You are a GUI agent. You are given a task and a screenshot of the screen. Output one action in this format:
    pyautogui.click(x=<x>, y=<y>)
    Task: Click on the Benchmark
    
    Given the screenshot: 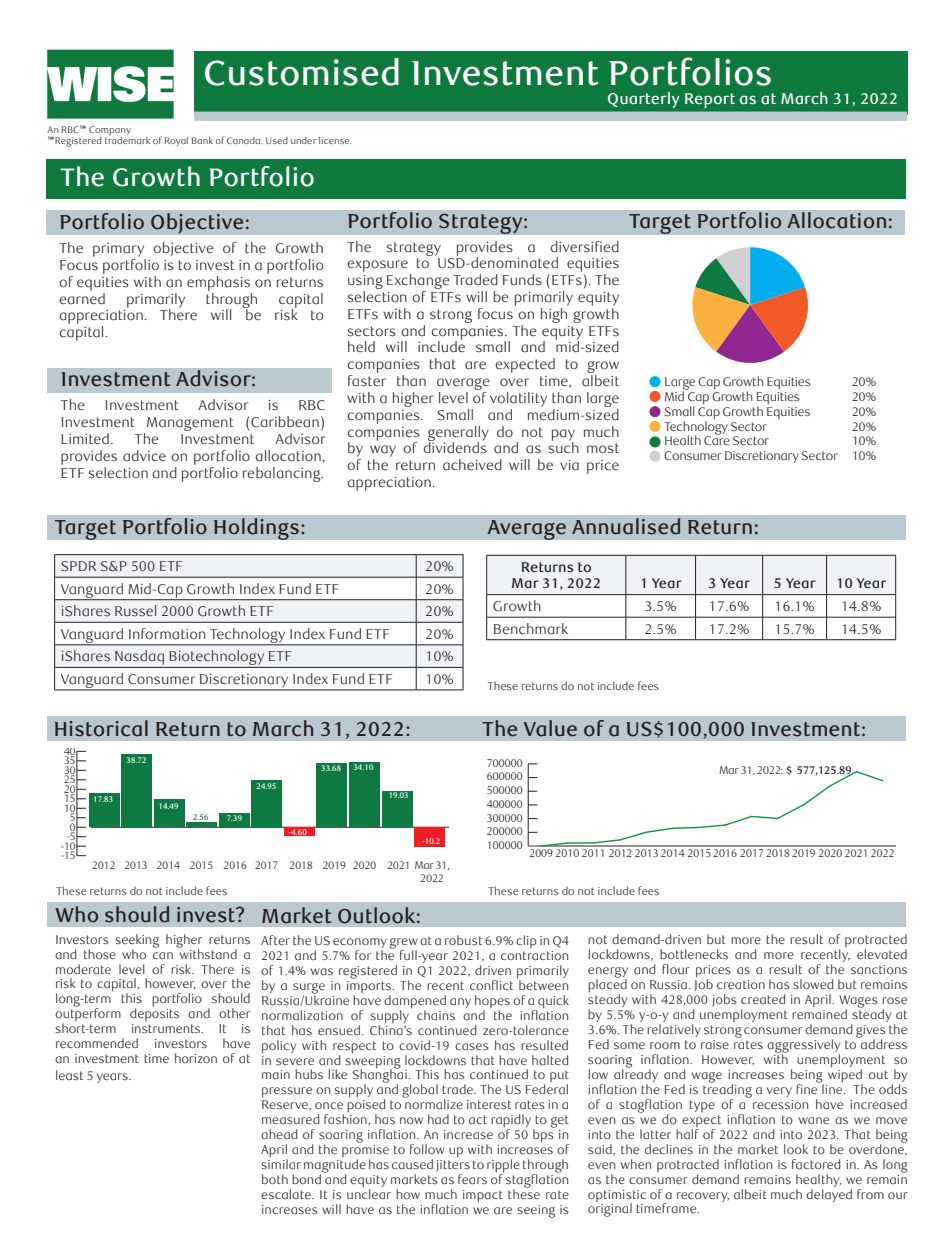 What is the action you would take?
    pyautogui.click(x=530, y=629)
